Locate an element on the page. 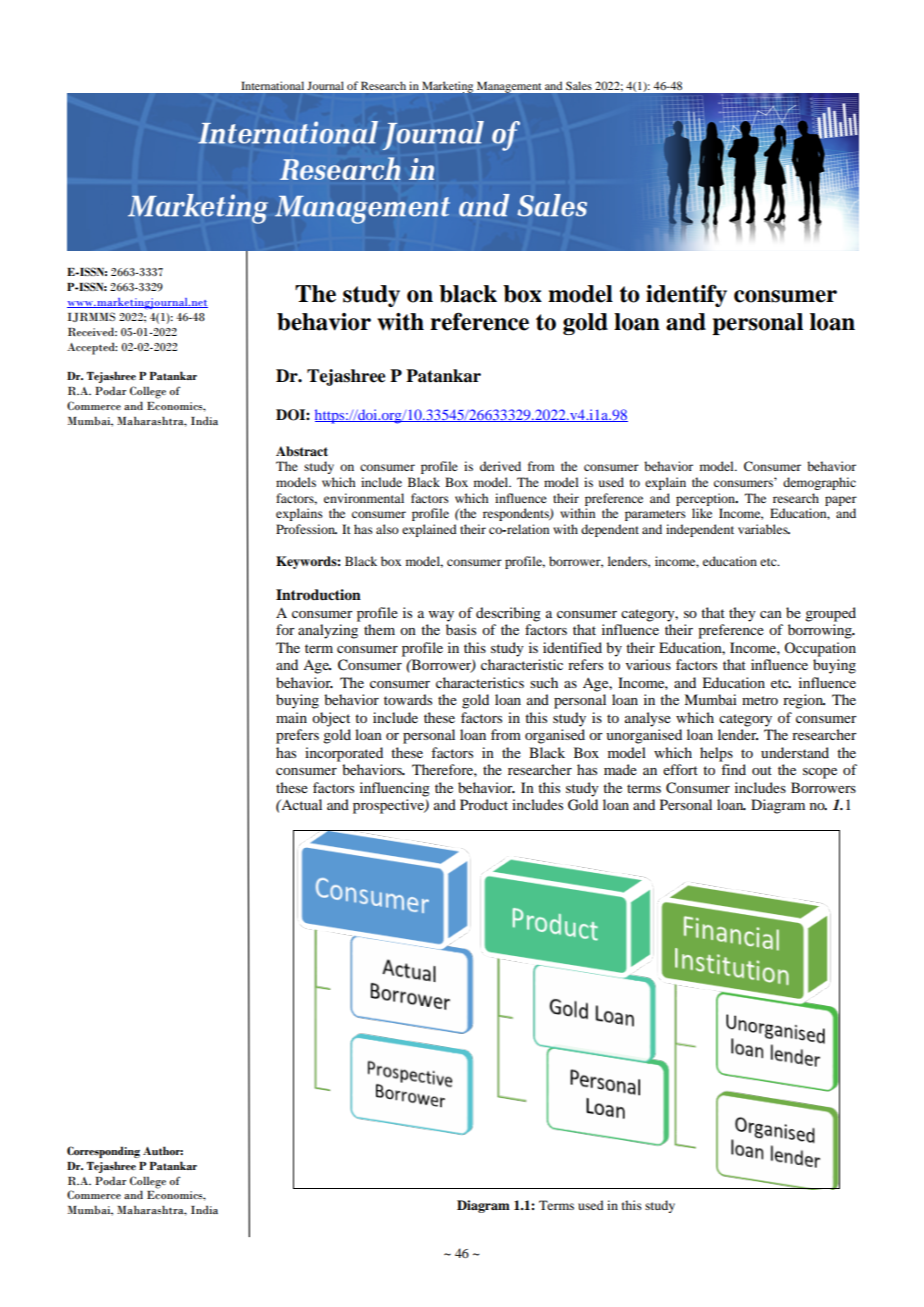 The height and width of the image is (1307, 924). Sales is located at coordinates (579, 85).
